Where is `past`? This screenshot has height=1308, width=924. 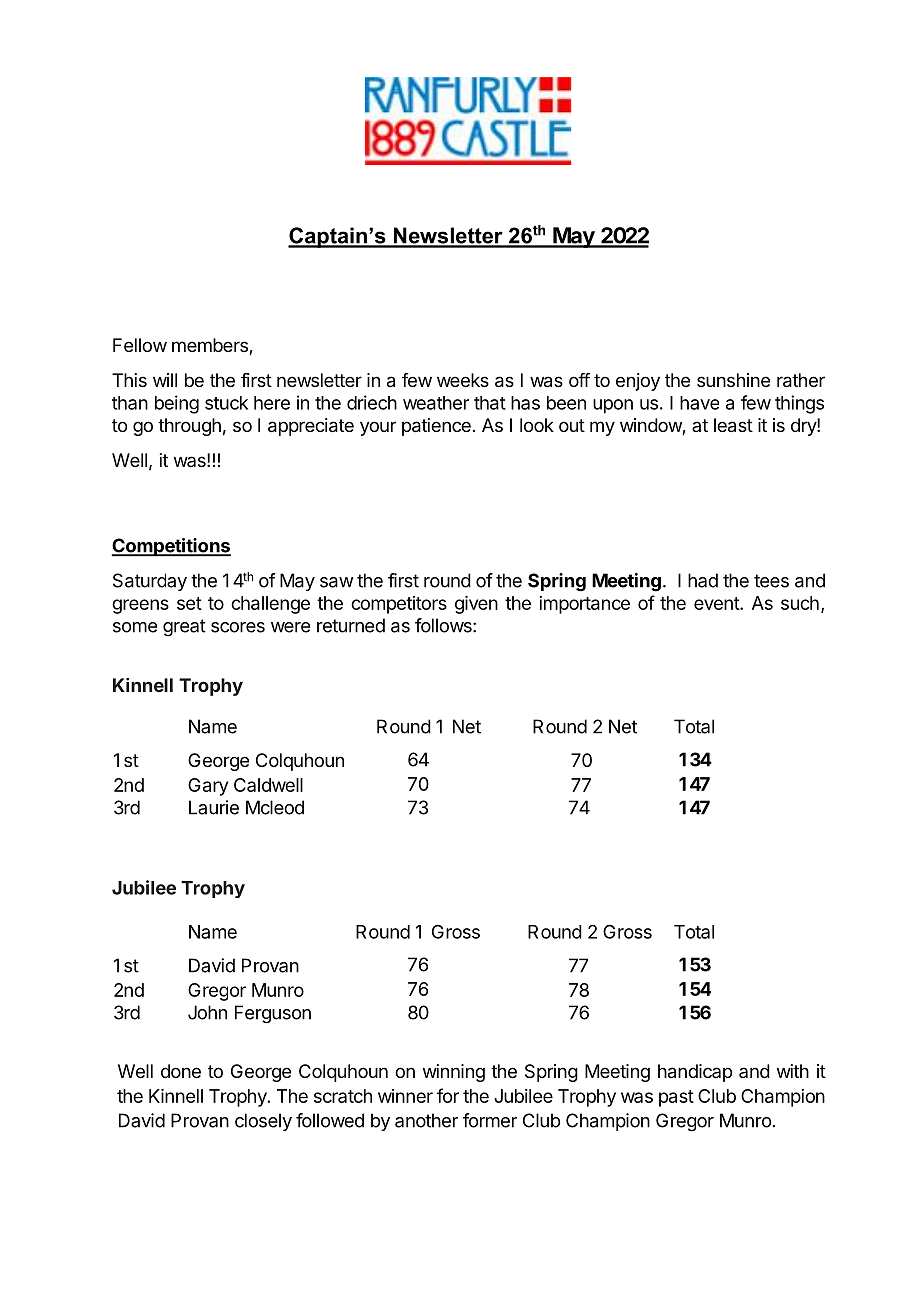 past is located at coordinates (676, 1098).
